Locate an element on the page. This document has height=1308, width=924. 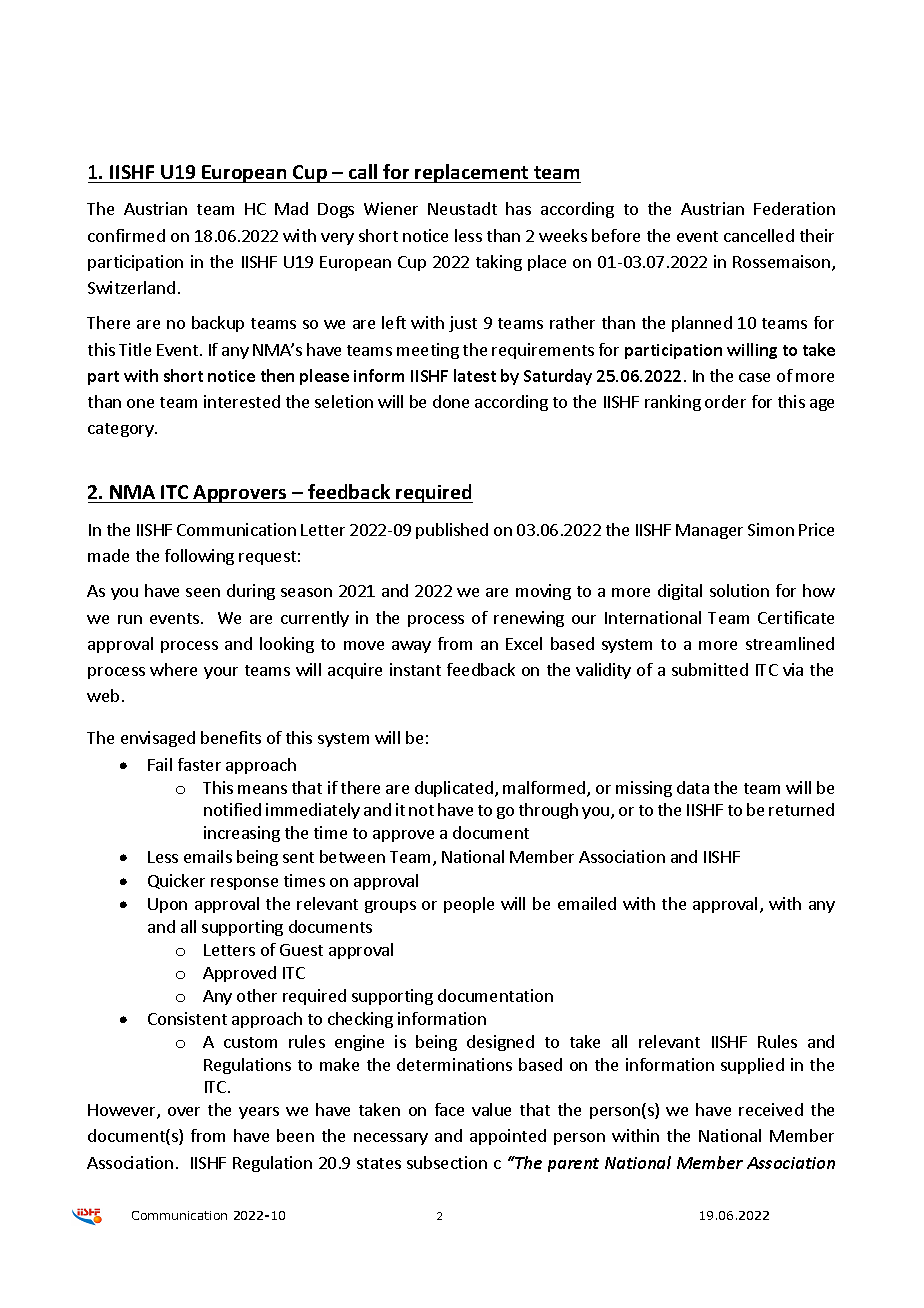
Neustadt is located at coordinates (462, 208).
